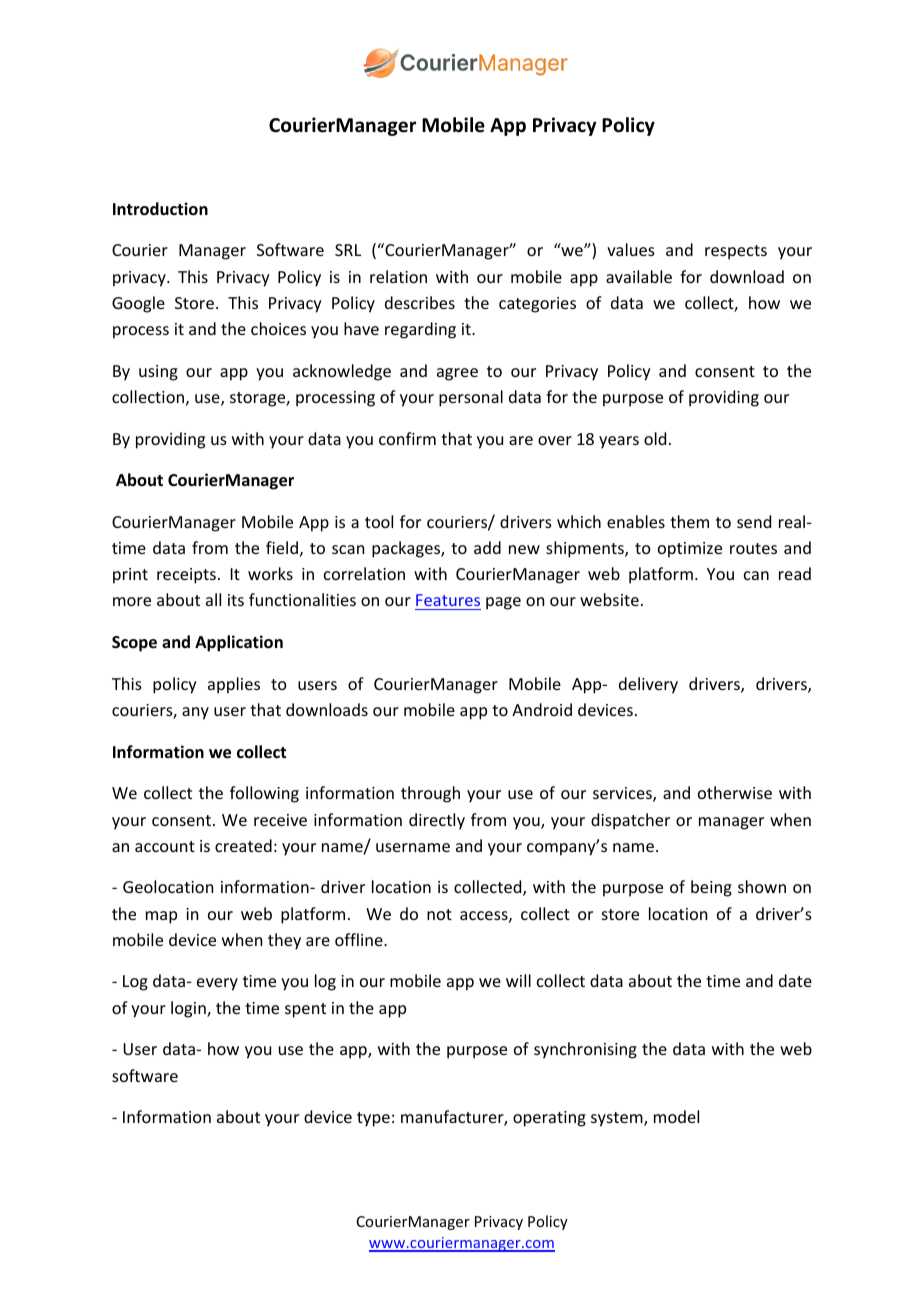 This image has width=924, height=1308. I want to click on otherwise, so click(735, 792).
